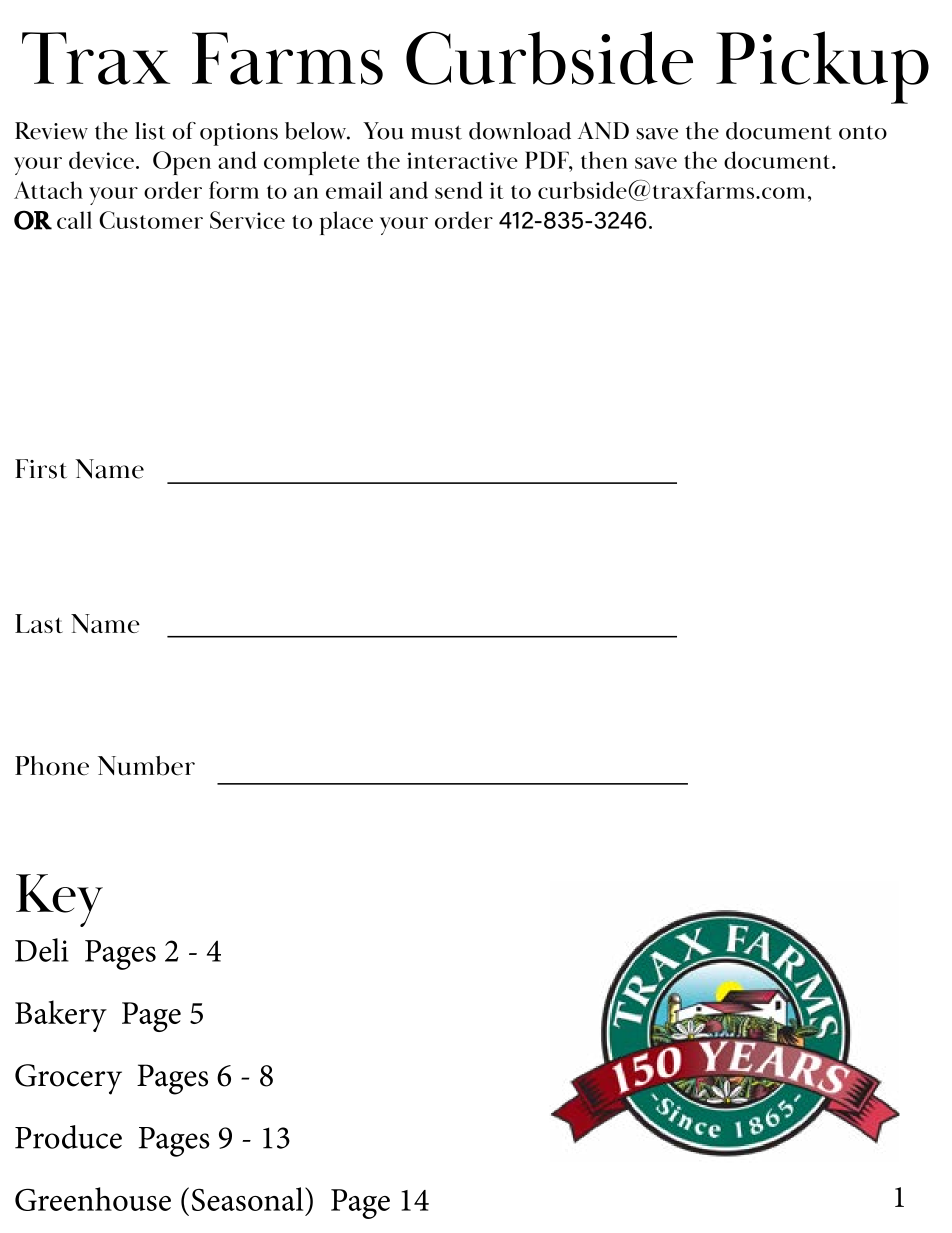 Image resolution: width=952 pixels, height=1233 pixels. What do you see at coordinates (822, 67) in the page?
I see `Pickup` at bounding box center [822, 67].
